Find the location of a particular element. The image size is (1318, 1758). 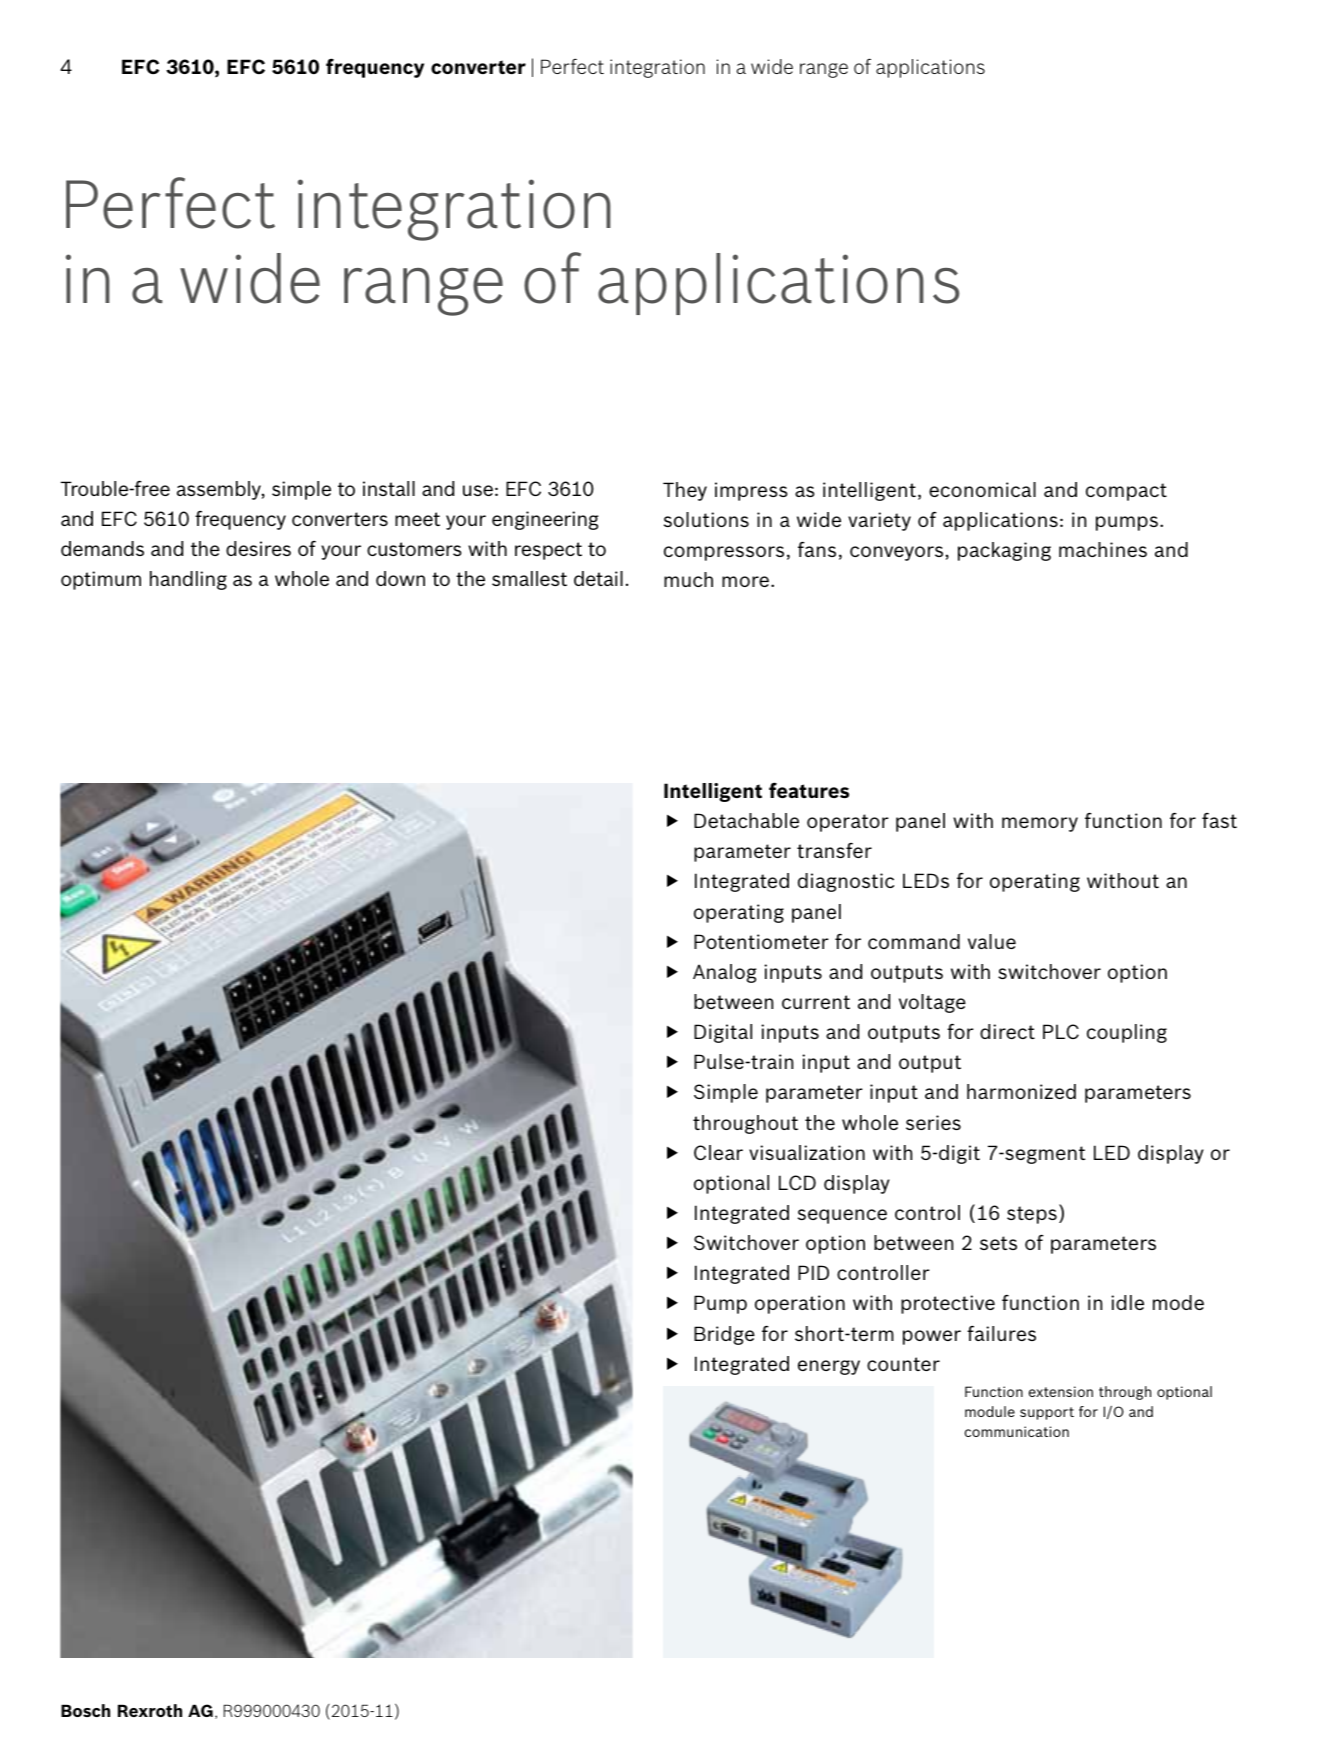

desires is located at coordinates (258, 548).
